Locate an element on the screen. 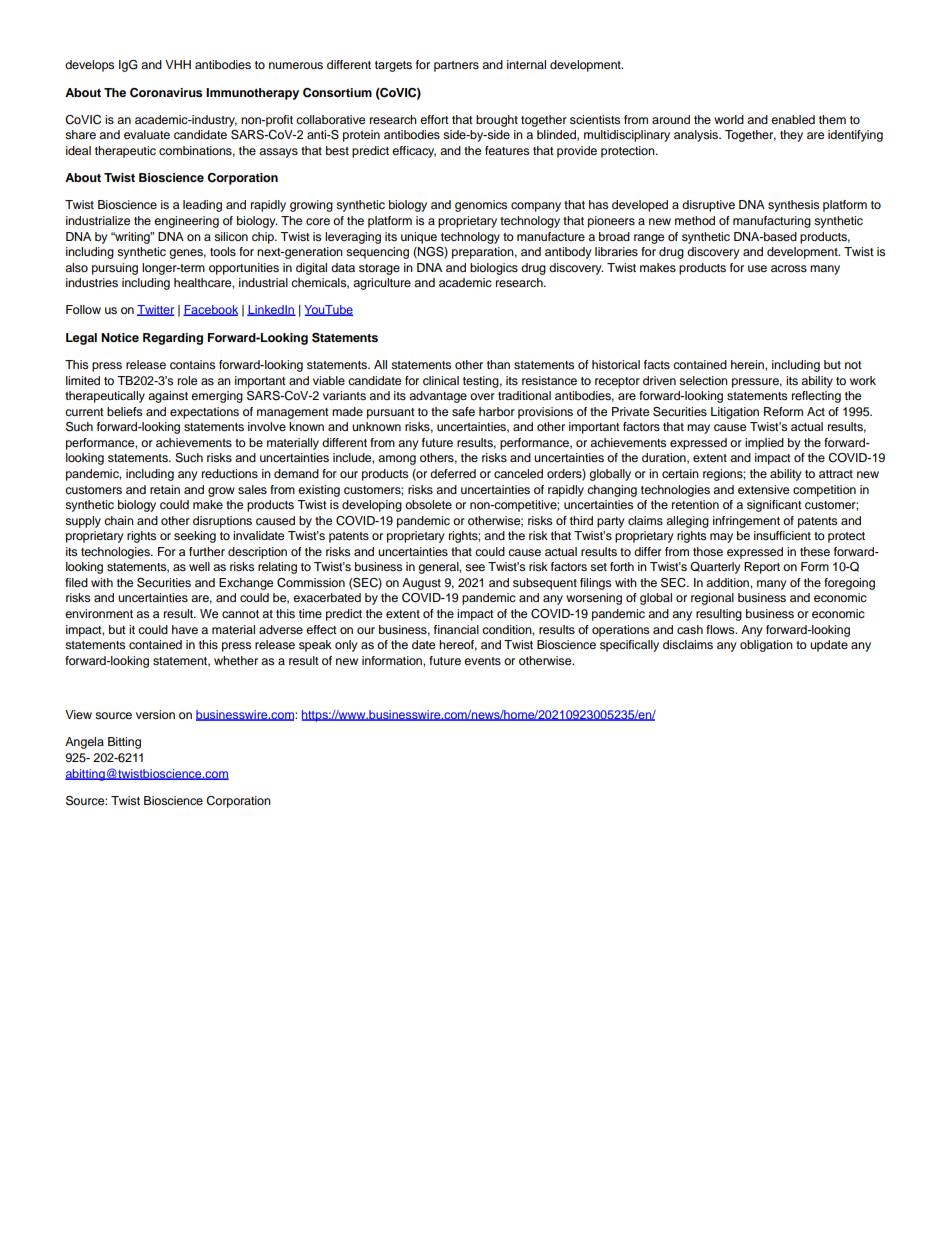 This screenshot has width=952, height=1233. events is located at coordinates (482, 661).
